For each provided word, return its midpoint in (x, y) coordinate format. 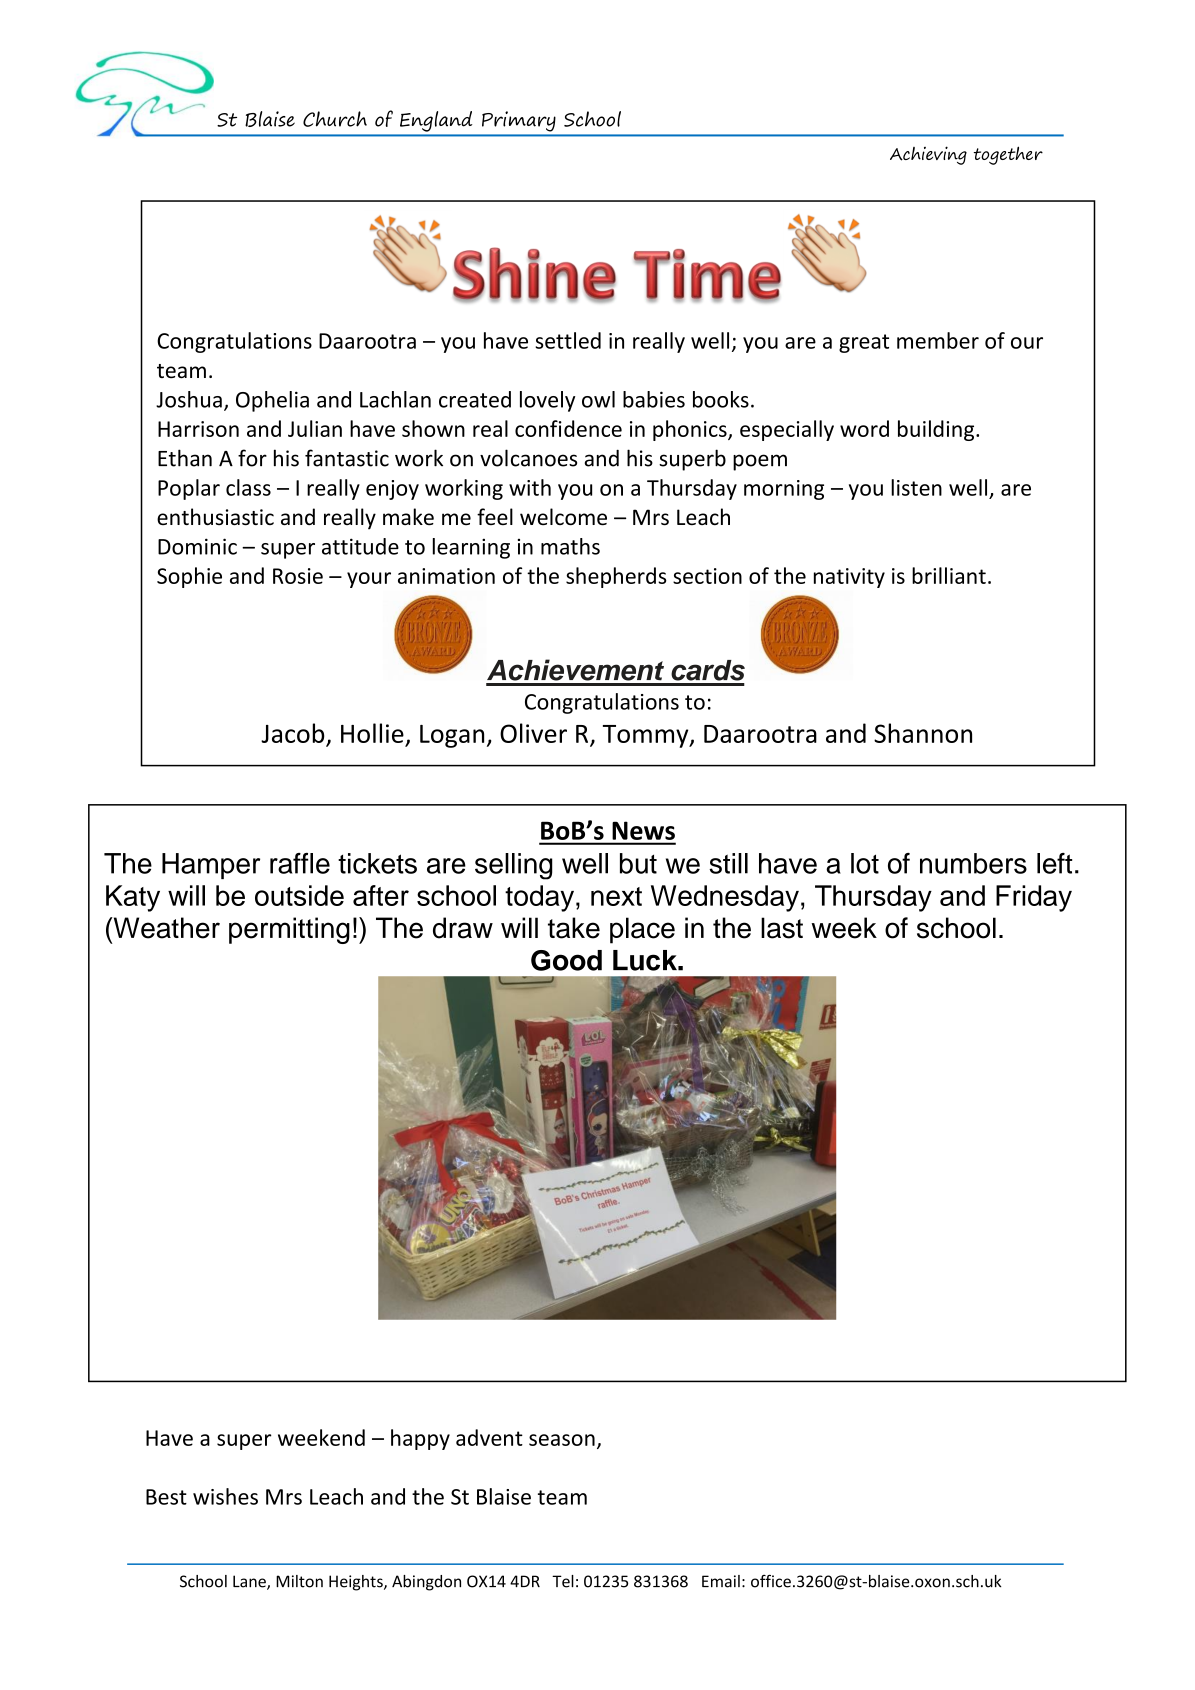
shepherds (616, 577)
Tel (563, 1581)
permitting (289, 930)
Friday (1034, 898)
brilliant (949, 575)
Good (566, 960)
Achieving (928, 155)
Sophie (189, 577)
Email (721, 1581)
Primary (518, 121)
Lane (250, 1582)
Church (335, 119)
